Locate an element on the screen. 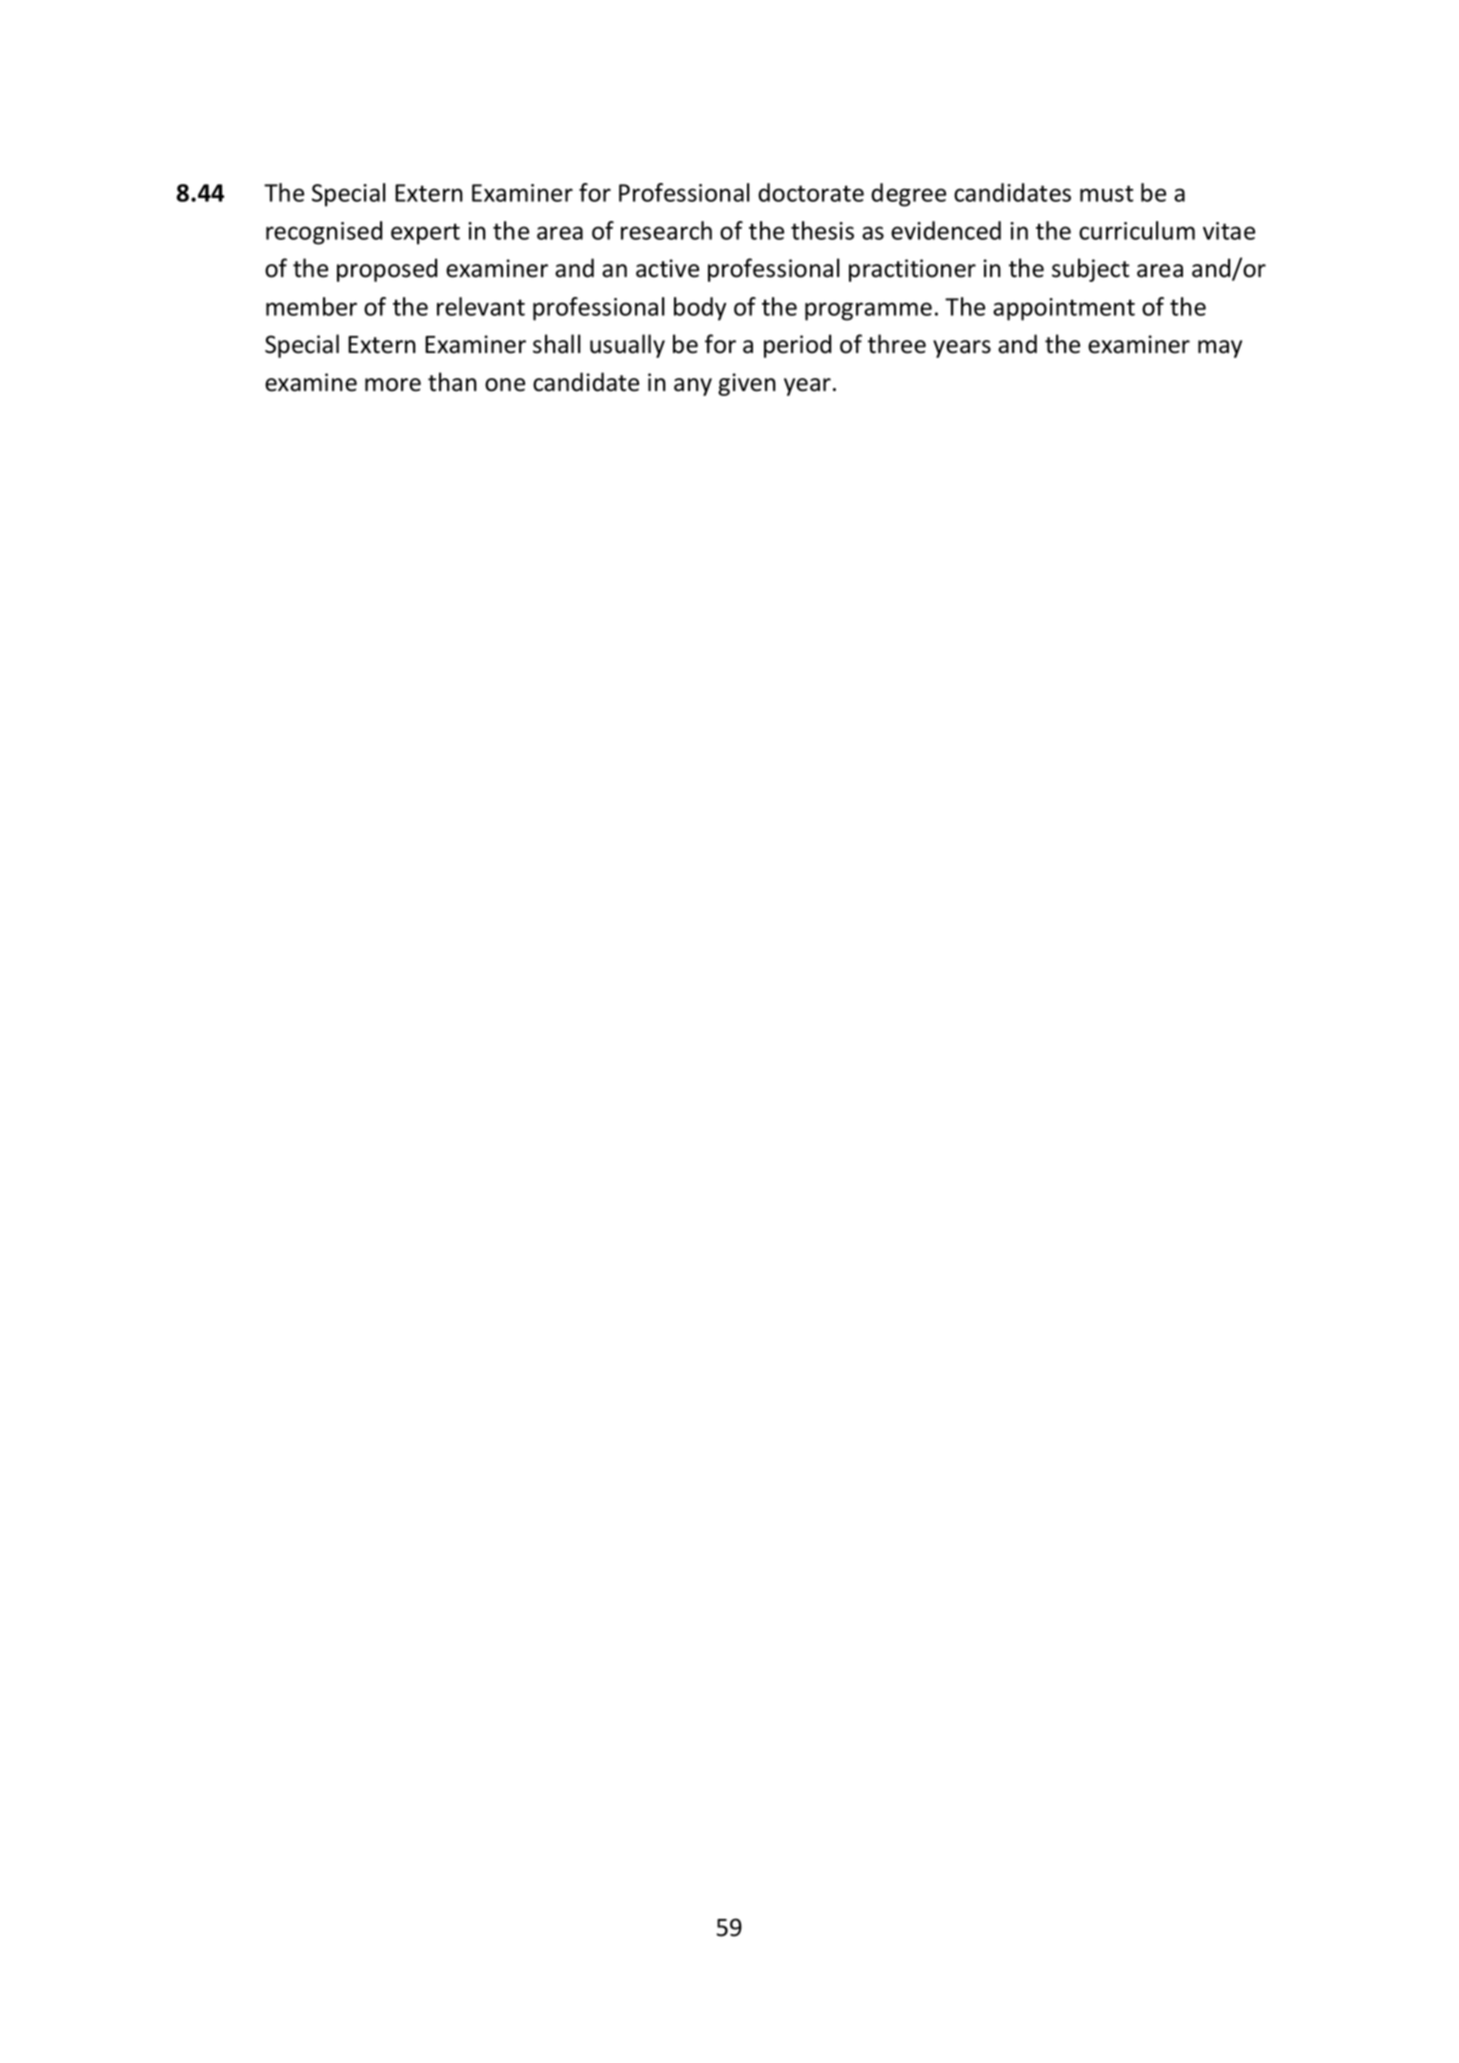  may is located at coordinates (1220, 349).
